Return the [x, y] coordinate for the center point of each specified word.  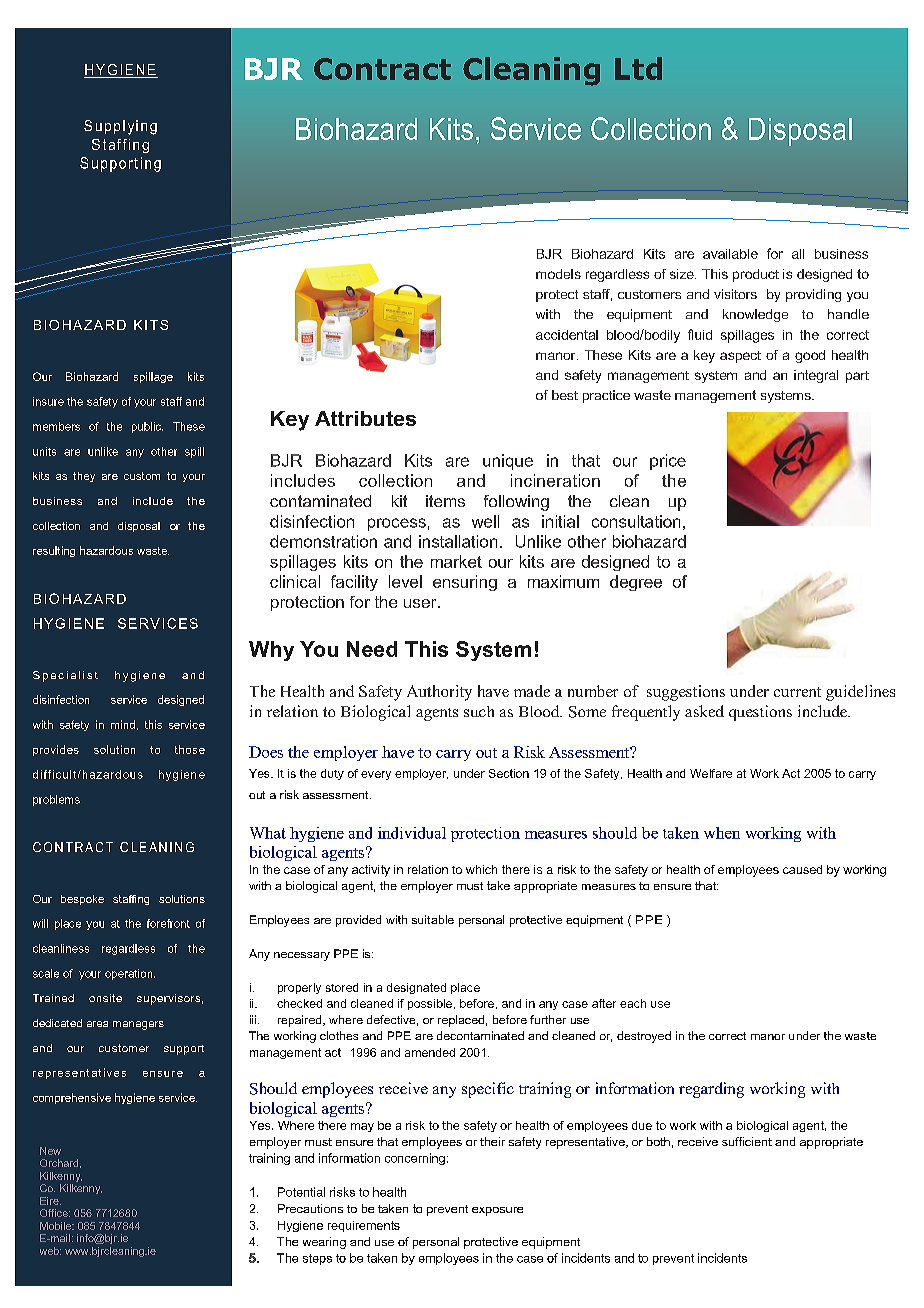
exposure [497, 1211]
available [730, 254]
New [50, 1151]
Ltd [638, 68]
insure [48, 401]
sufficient [747, 1141]
